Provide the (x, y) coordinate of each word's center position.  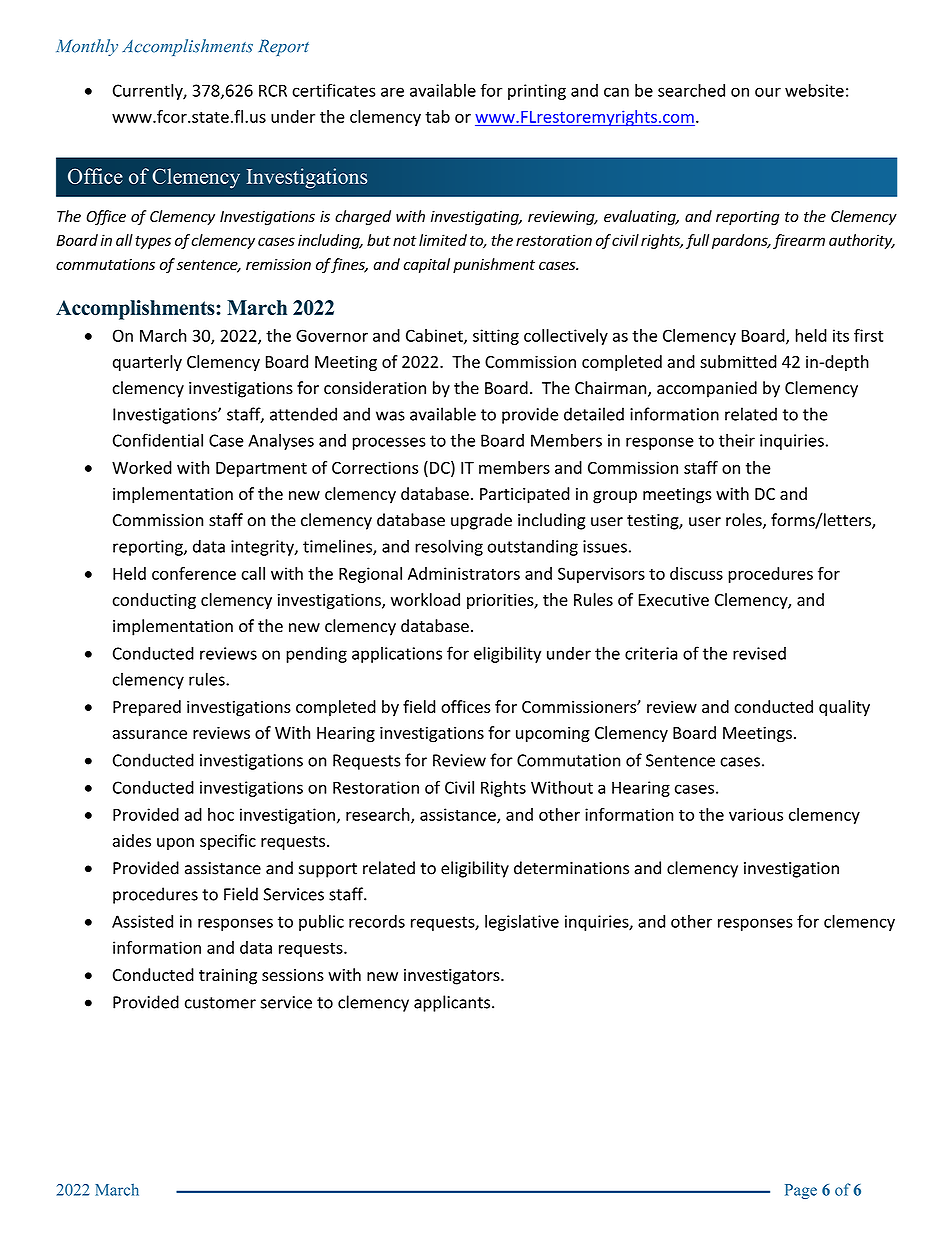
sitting (496, 337)
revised (759, 653)
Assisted (142, 921)
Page (801, 1191)
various (756, 814)
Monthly (87, 47)
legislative (522, 923)
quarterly (147, 363)
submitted (738, 361)
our (768, 92)
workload (425, 599)
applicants (452, 1003)
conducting (154, 601)
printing (537, 92)
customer (220, 1003)
